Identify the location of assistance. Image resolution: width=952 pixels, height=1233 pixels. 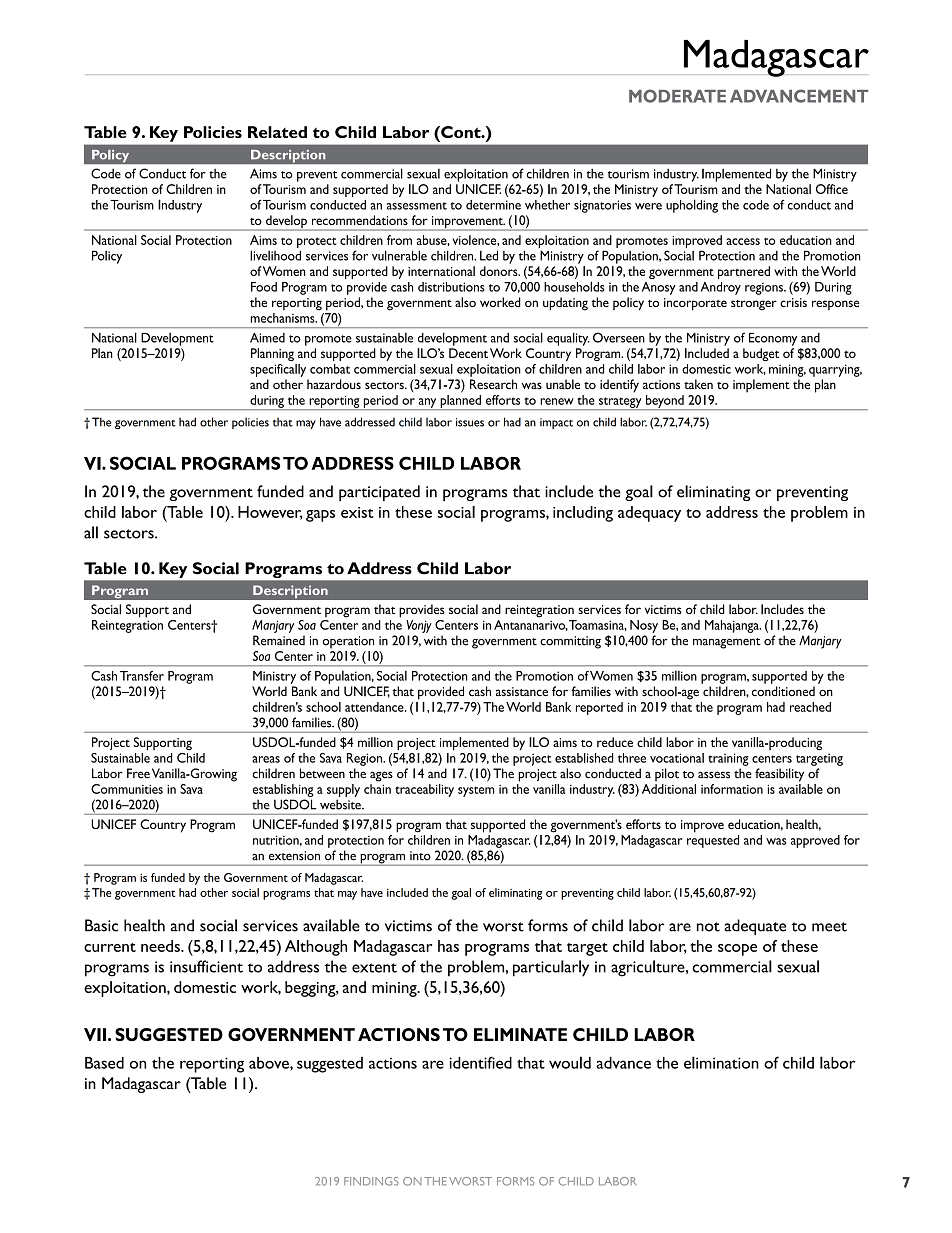
(522, 691).
